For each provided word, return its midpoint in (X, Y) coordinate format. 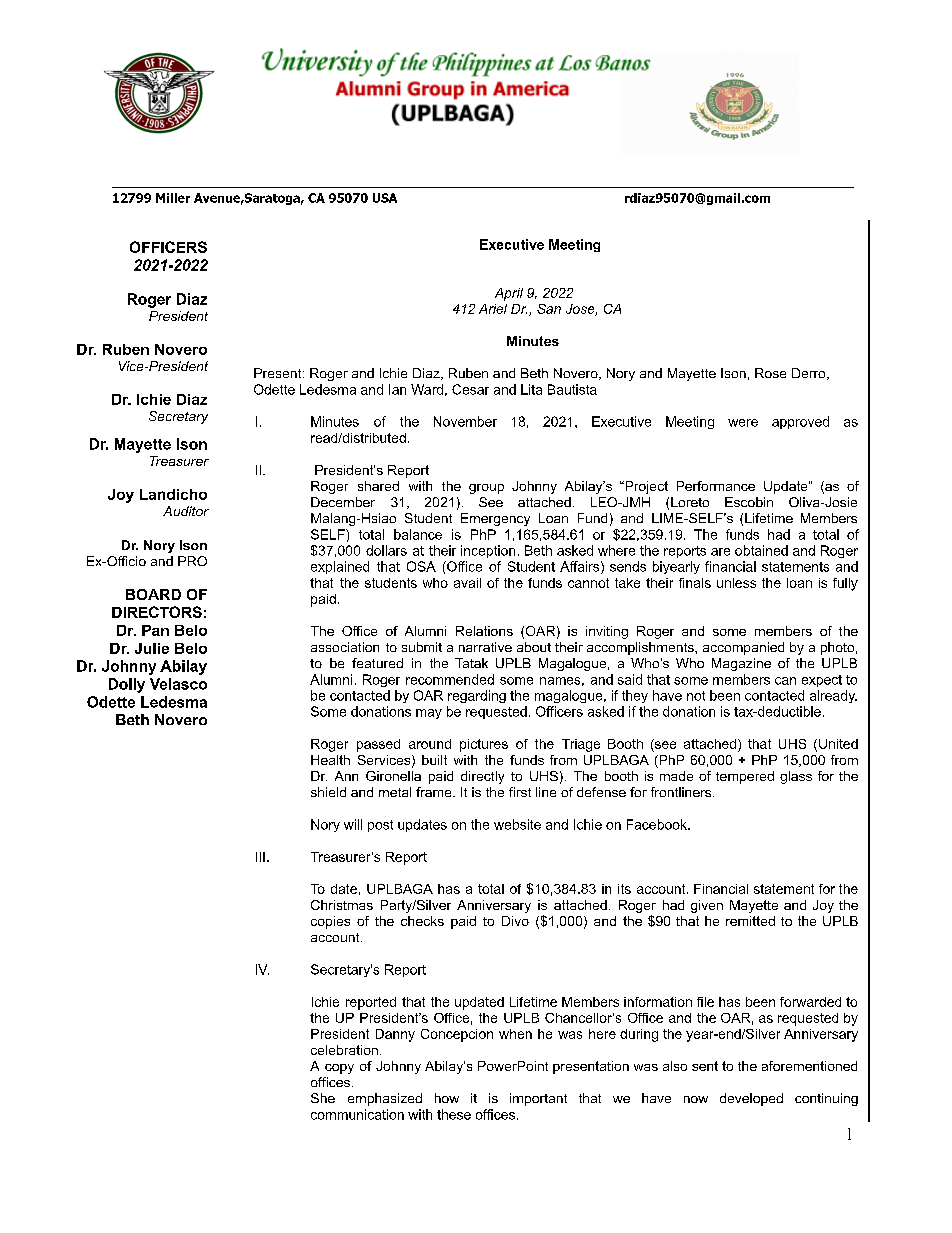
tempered (745, 777)
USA (385, 198)
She (323, 1098)
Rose (770, 373)
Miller (173, 198)
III (260, 857)
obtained (761, 550)
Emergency (495, 519)
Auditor (186, 511)
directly (482, 777)
